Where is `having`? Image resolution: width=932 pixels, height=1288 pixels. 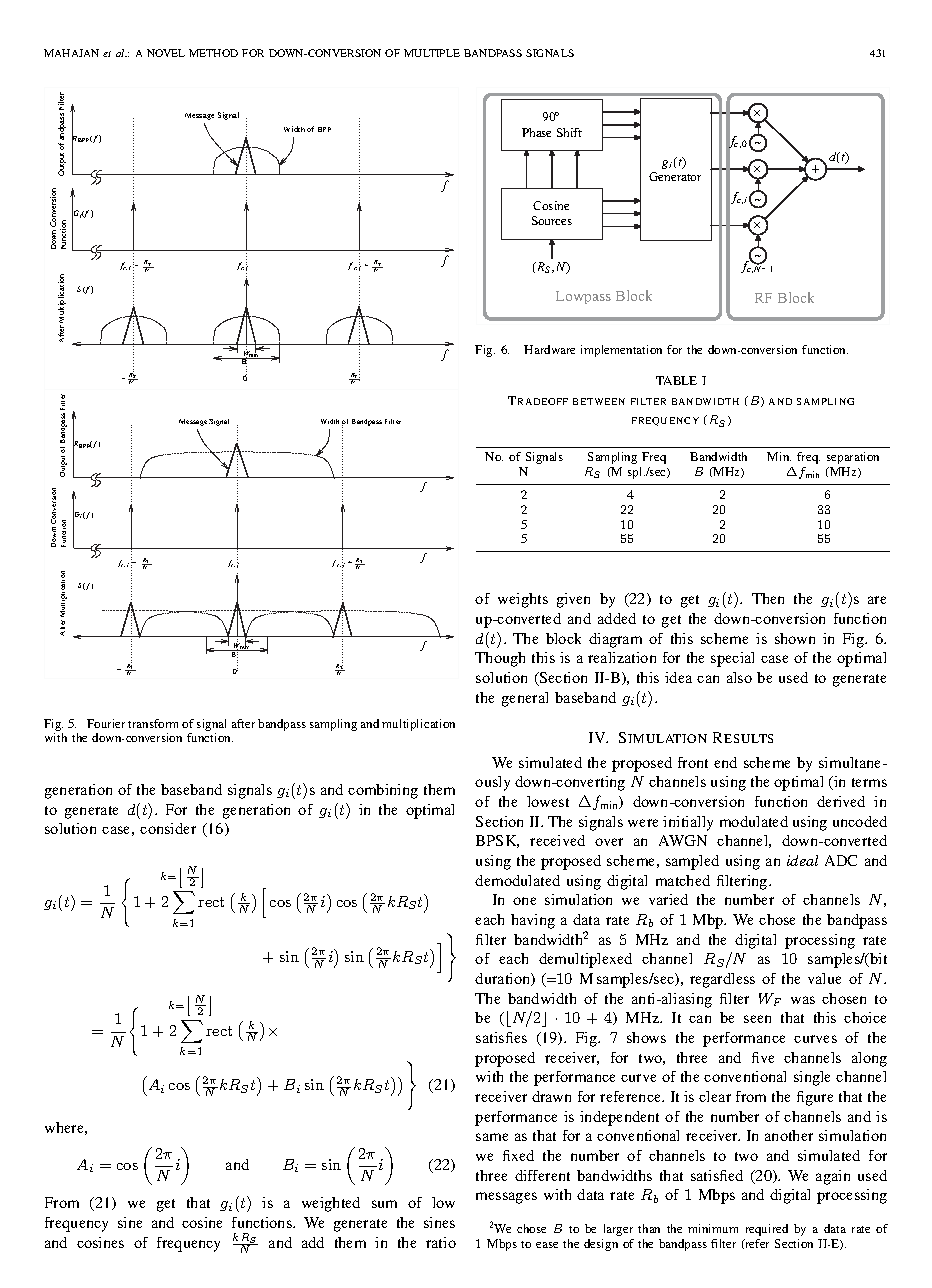 having is located at coordinates (533, 921).
